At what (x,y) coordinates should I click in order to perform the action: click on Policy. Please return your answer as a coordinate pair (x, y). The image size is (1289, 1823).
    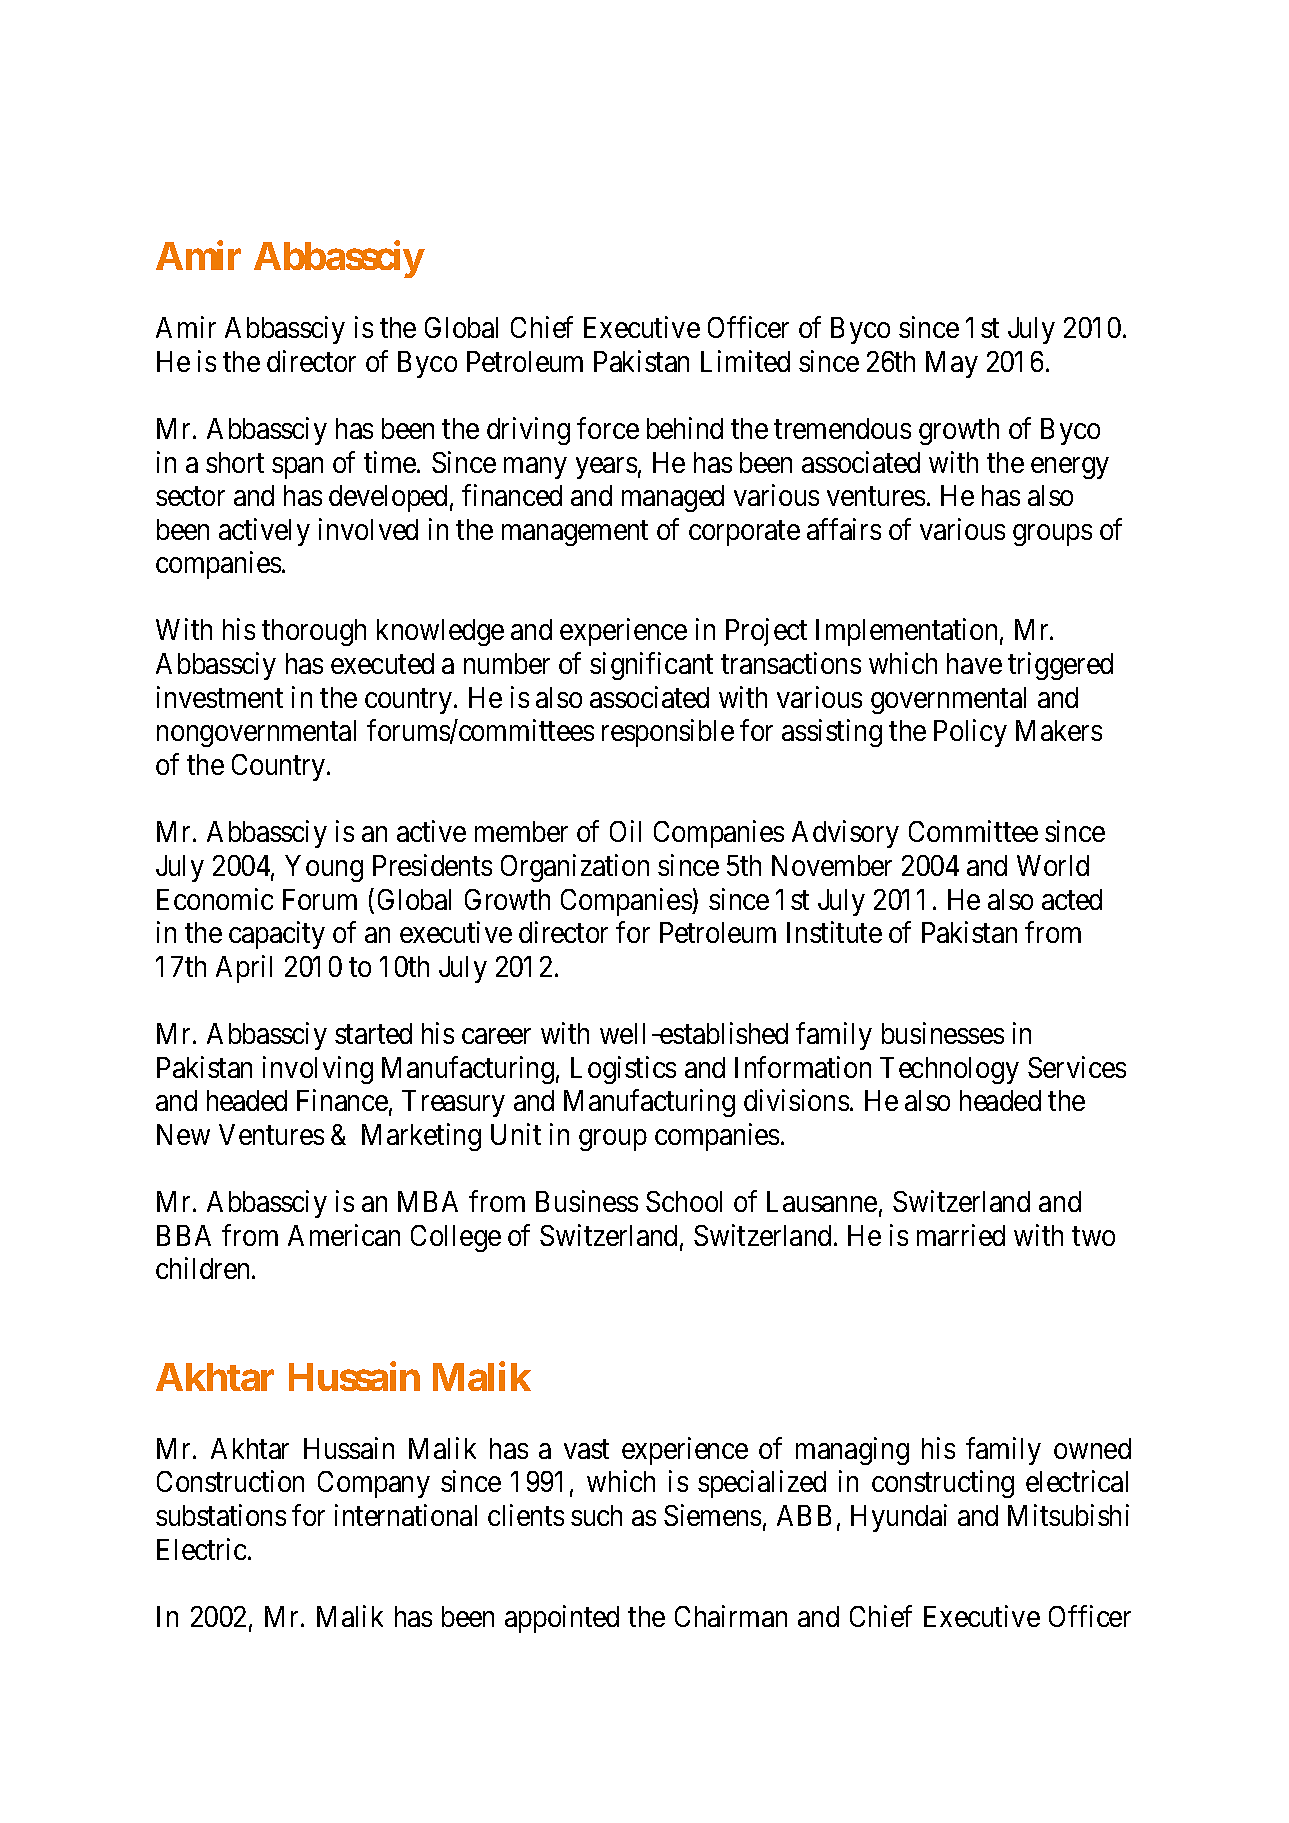
    Looking at the image, I should click on (970, 733).
